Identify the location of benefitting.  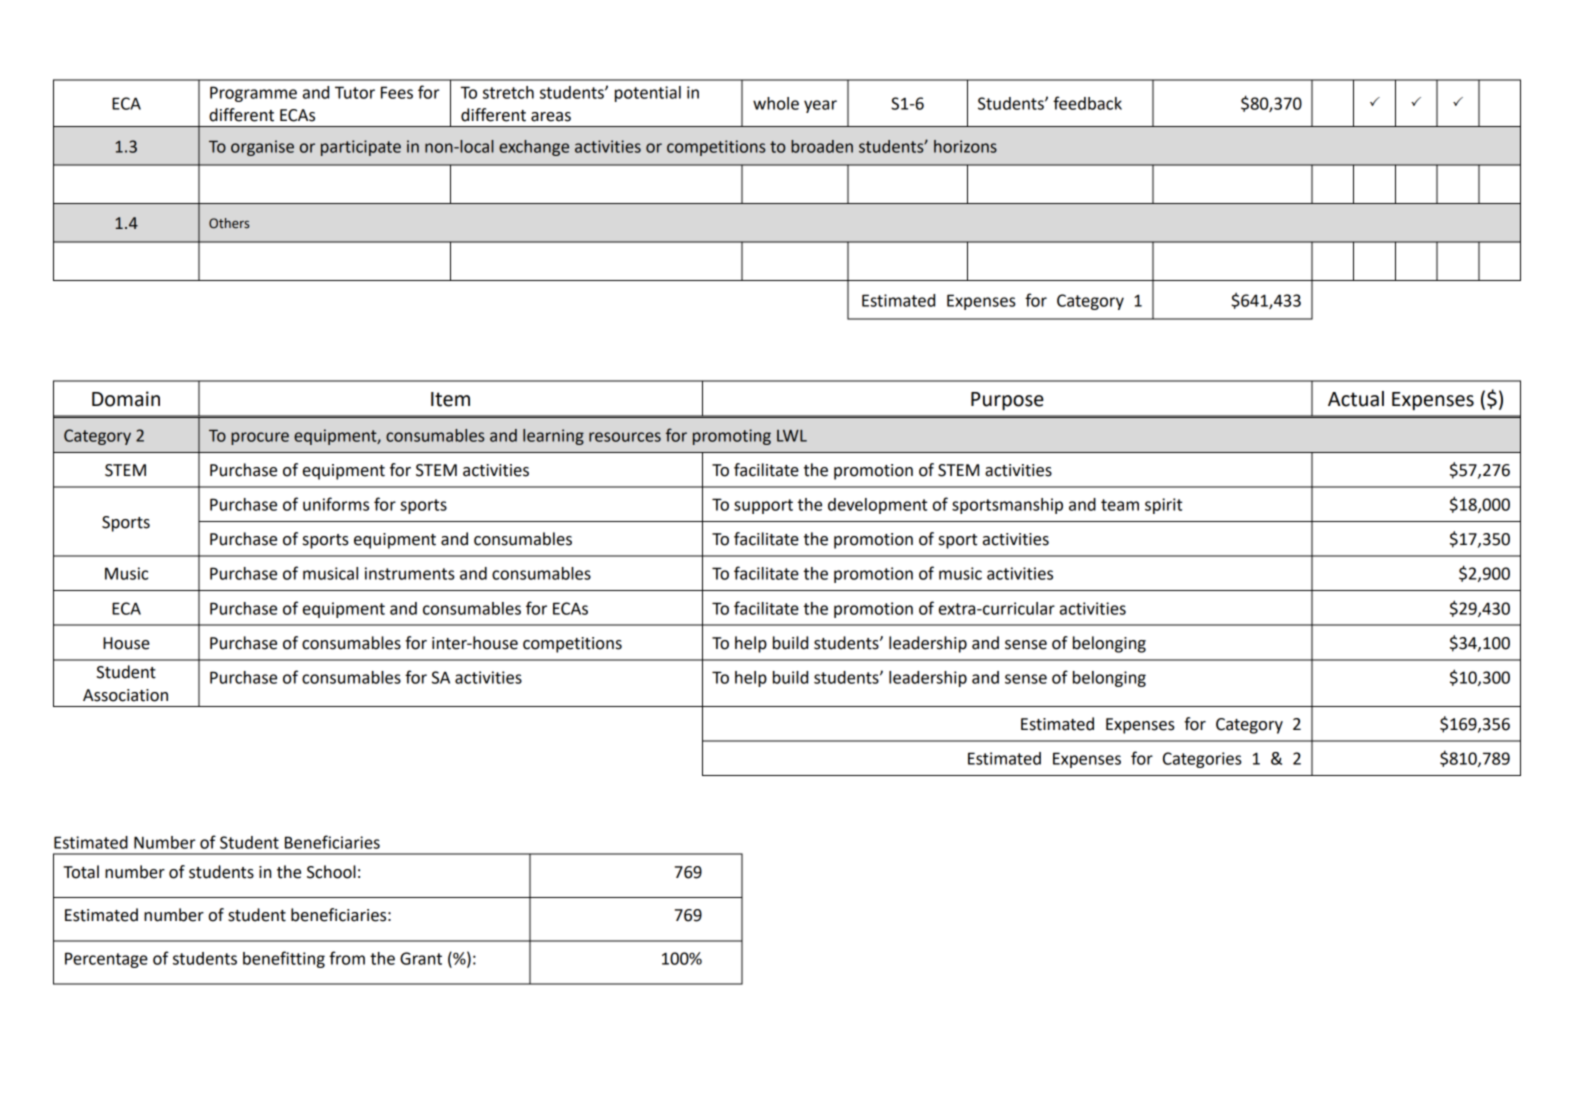
(284, 959).
